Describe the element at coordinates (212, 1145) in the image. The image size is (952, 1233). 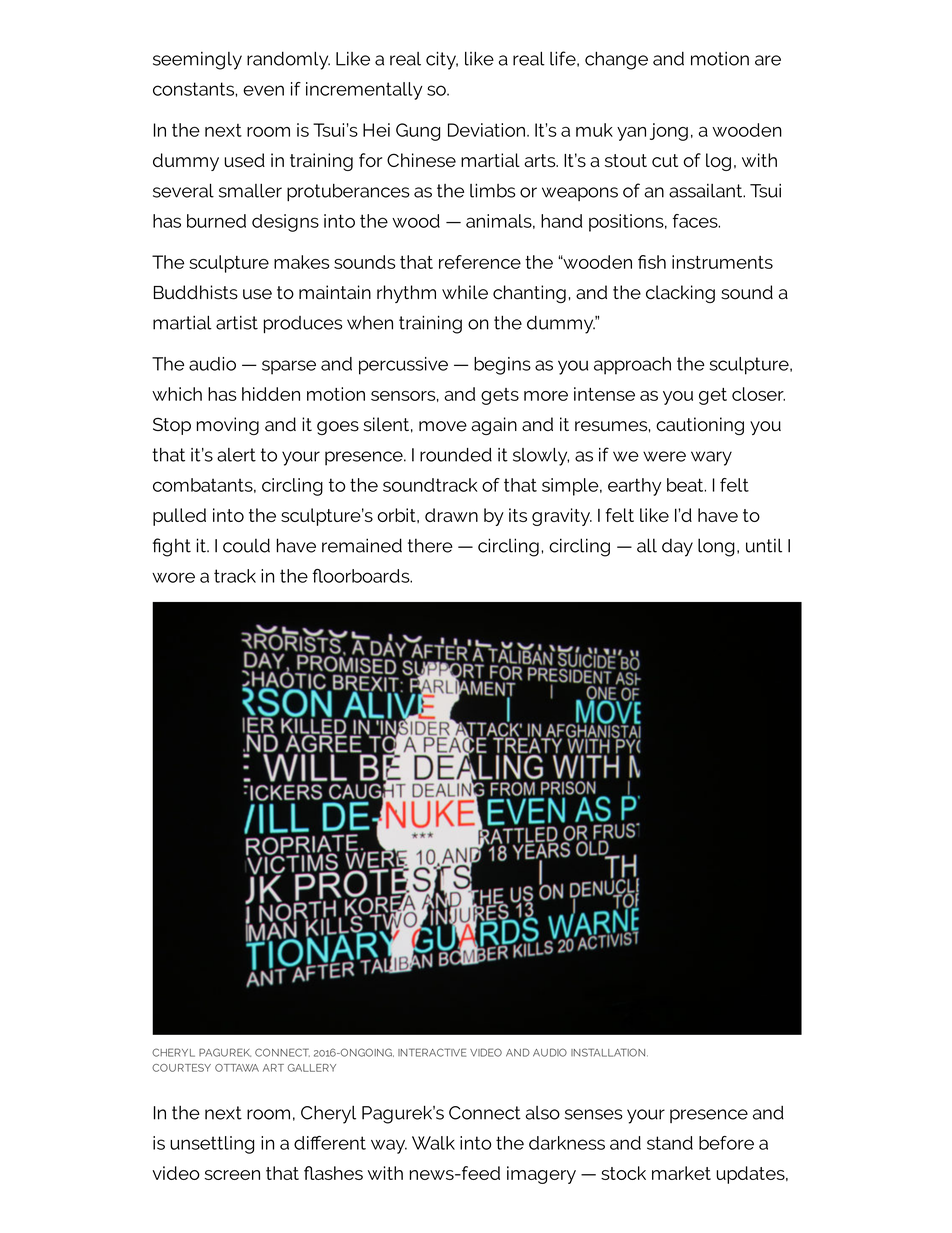
I see `unsettling` at that location.
